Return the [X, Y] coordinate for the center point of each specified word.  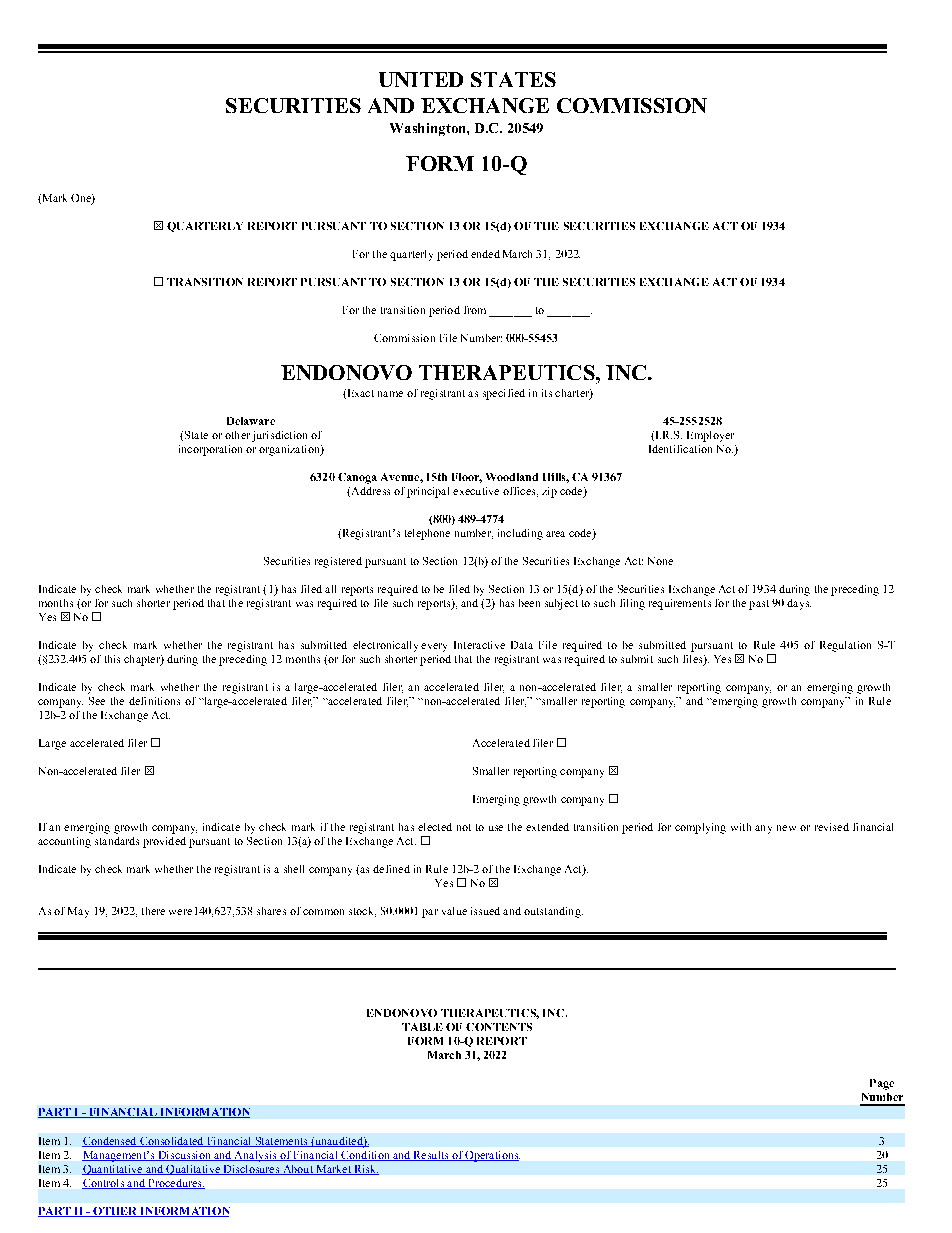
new [786, 828]
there [153, 911]
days [799, 604]
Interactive [479, 645]
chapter [143, 660]
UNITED [421, 79]
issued [485, 911]
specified [504, 394]
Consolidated [172, 1142]
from [475, 310]
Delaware [251, 421]
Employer [710, 436]
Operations [492, 1156]
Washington [429, 129]
